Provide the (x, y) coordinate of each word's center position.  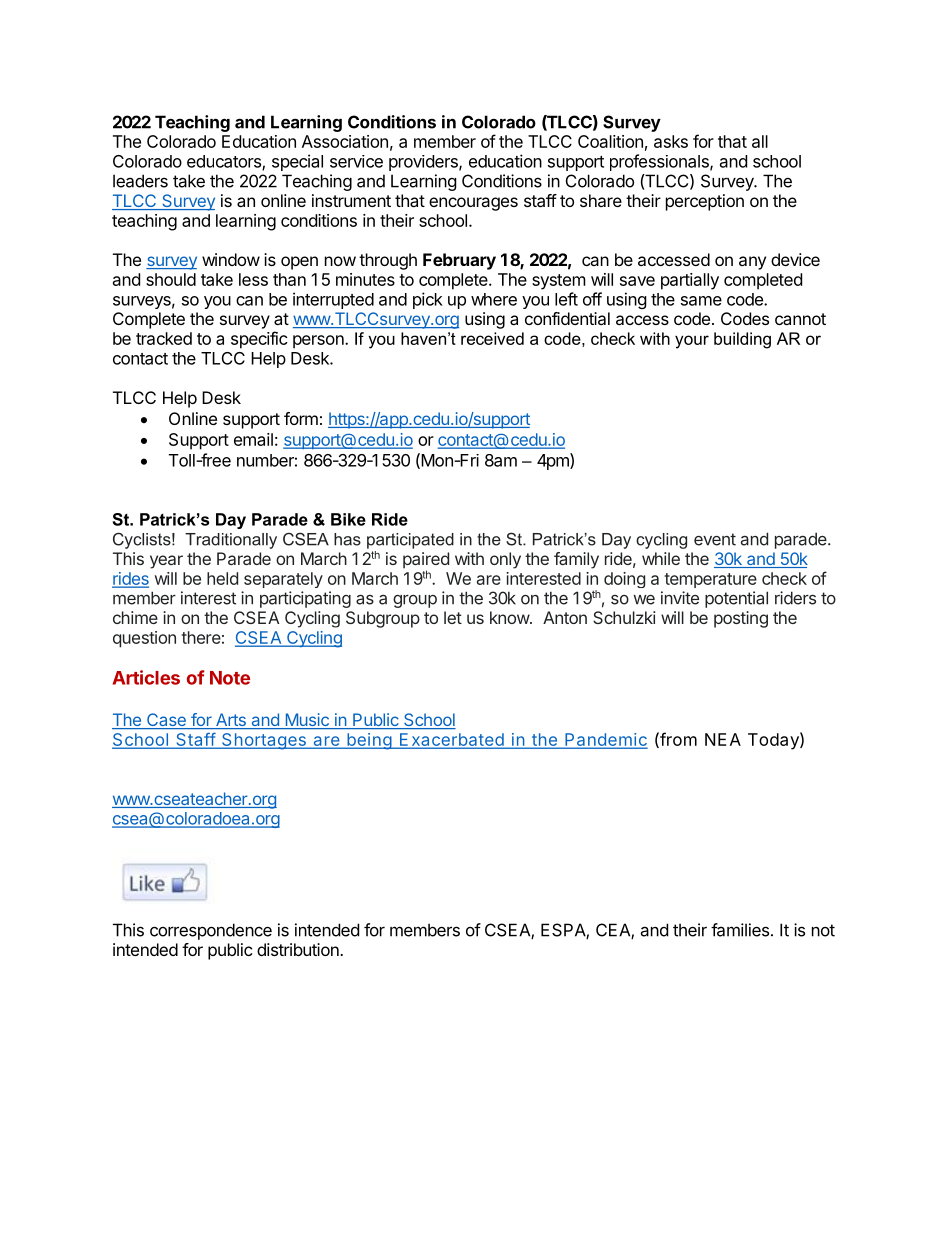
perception (705, 202)
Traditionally (231, 541)
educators (225, 162)
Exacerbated (451, 740)
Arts (231, 721)
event (715, 539)
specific (259, 340)
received (492, 338)
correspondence (211, 931)
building (742, 340)
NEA (723, 739)
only (505, 560)
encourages (473, 204)
